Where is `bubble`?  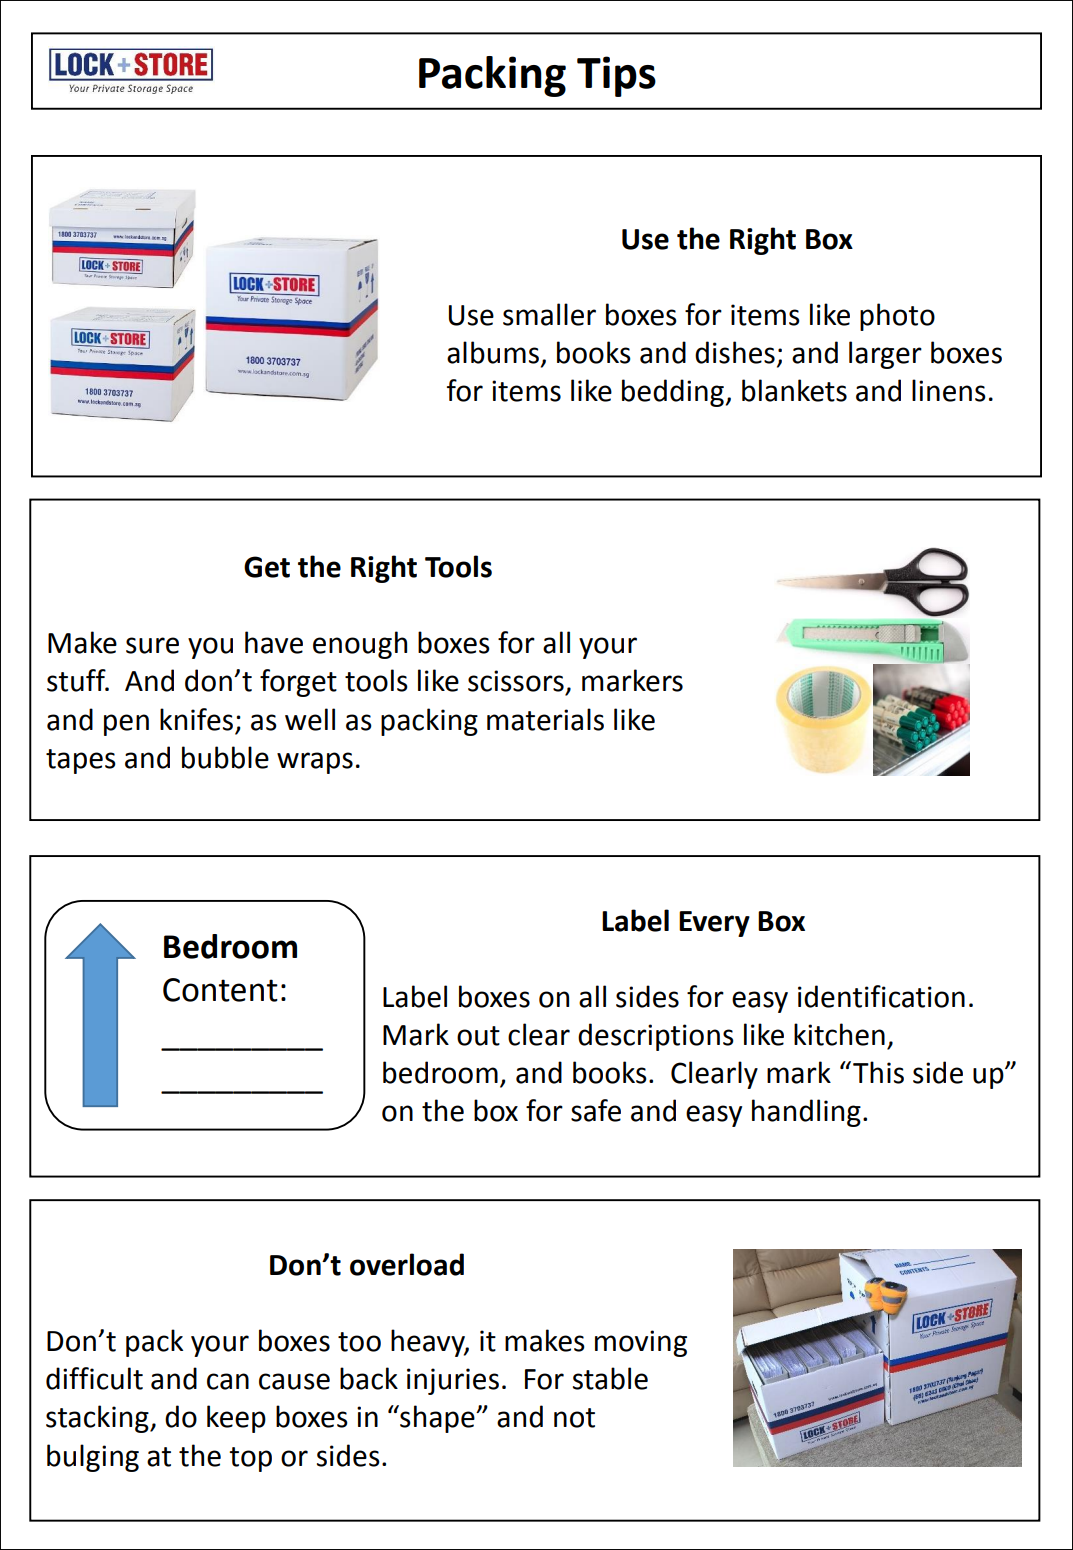 bubble is located at coordinates (225, 757).
